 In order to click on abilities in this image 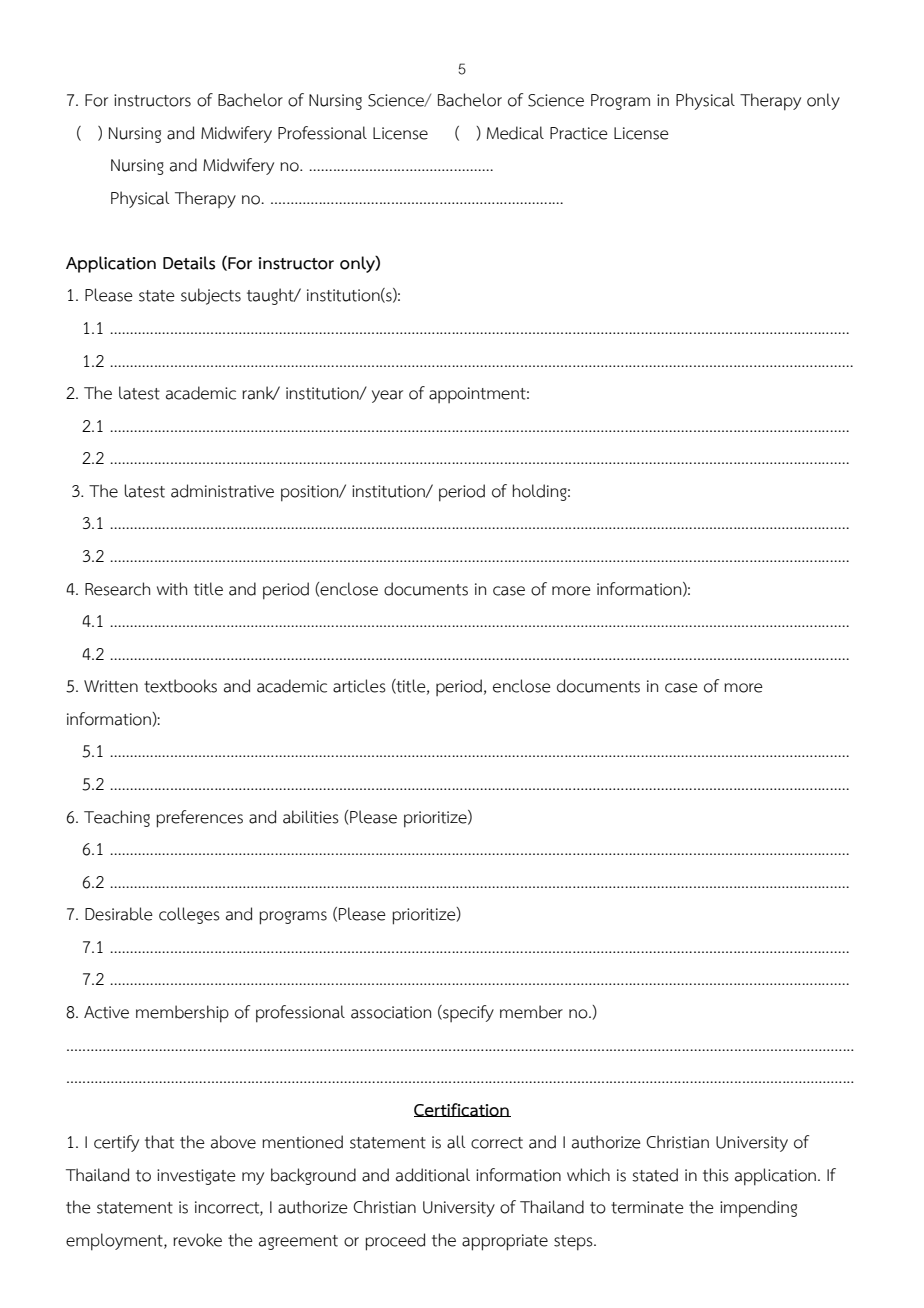, I will do `click(311, 817)`.
